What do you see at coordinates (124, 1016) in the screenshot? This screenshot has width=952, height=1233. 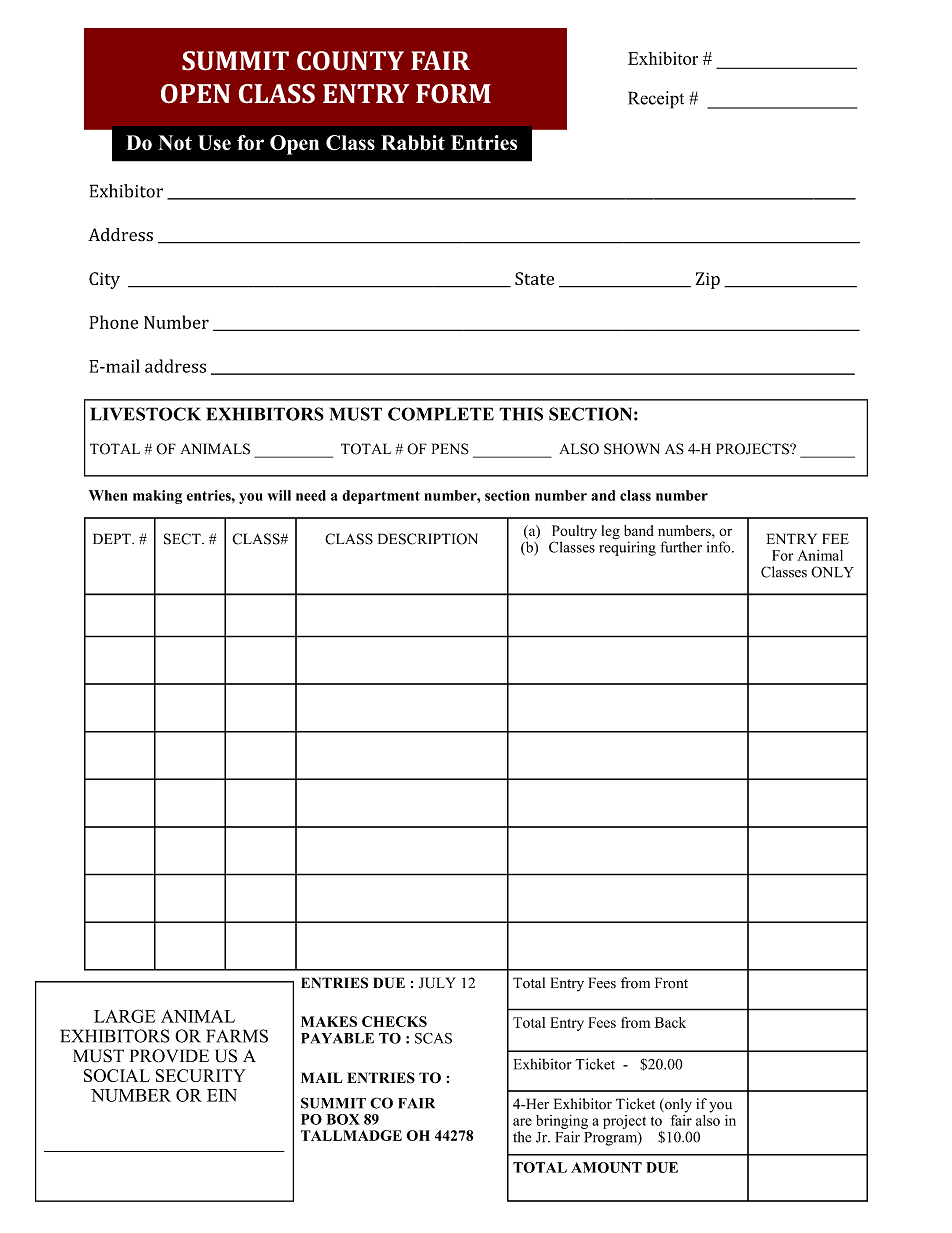 I see `LARGE` at bounding box center [124, 1016].
